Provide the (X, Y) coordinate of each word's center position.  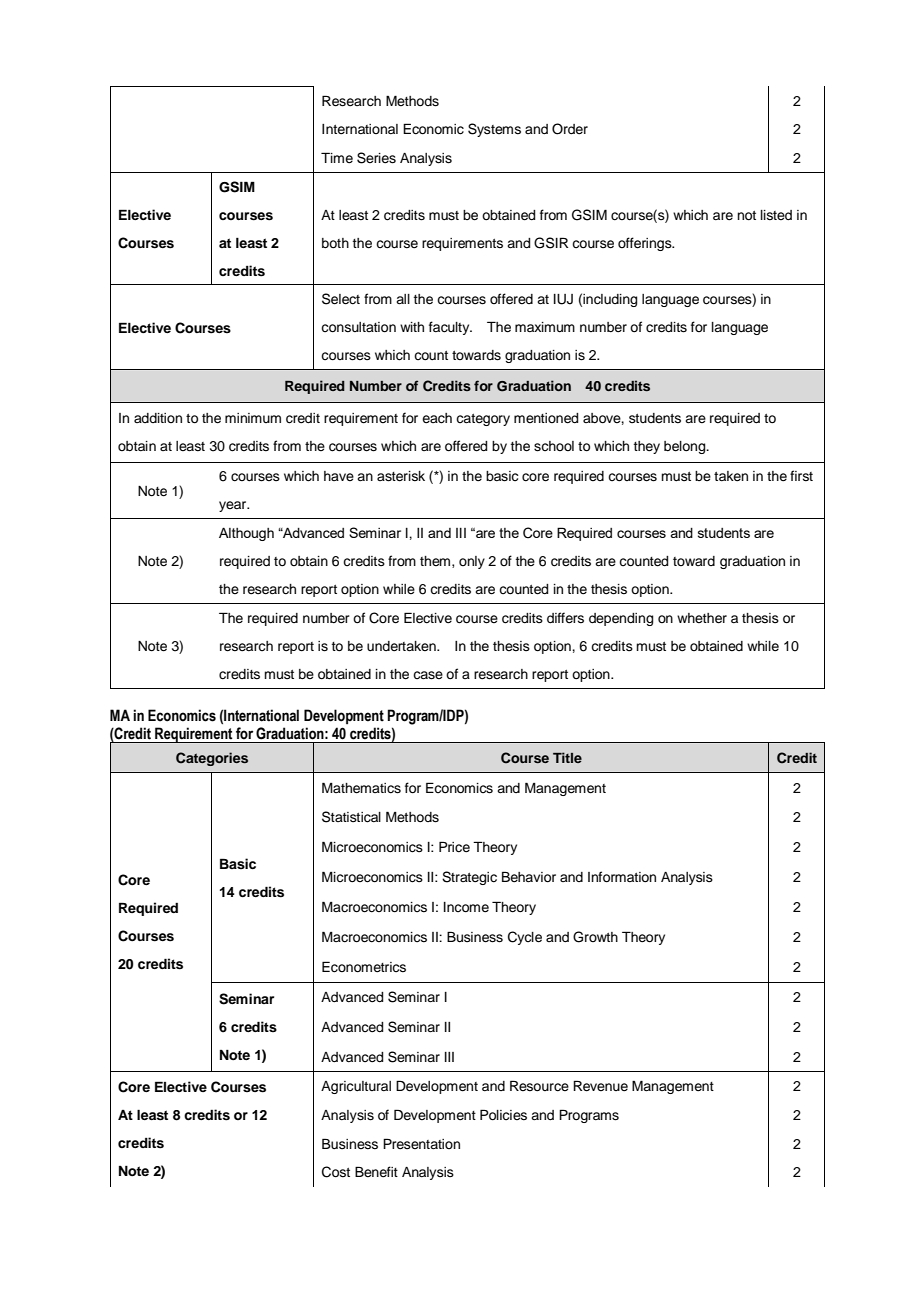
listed (776, 215)
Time (337, 158)
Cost (336, 1172)
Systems (494, 130)
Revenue (600, 1086)
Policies (503, 1115)
